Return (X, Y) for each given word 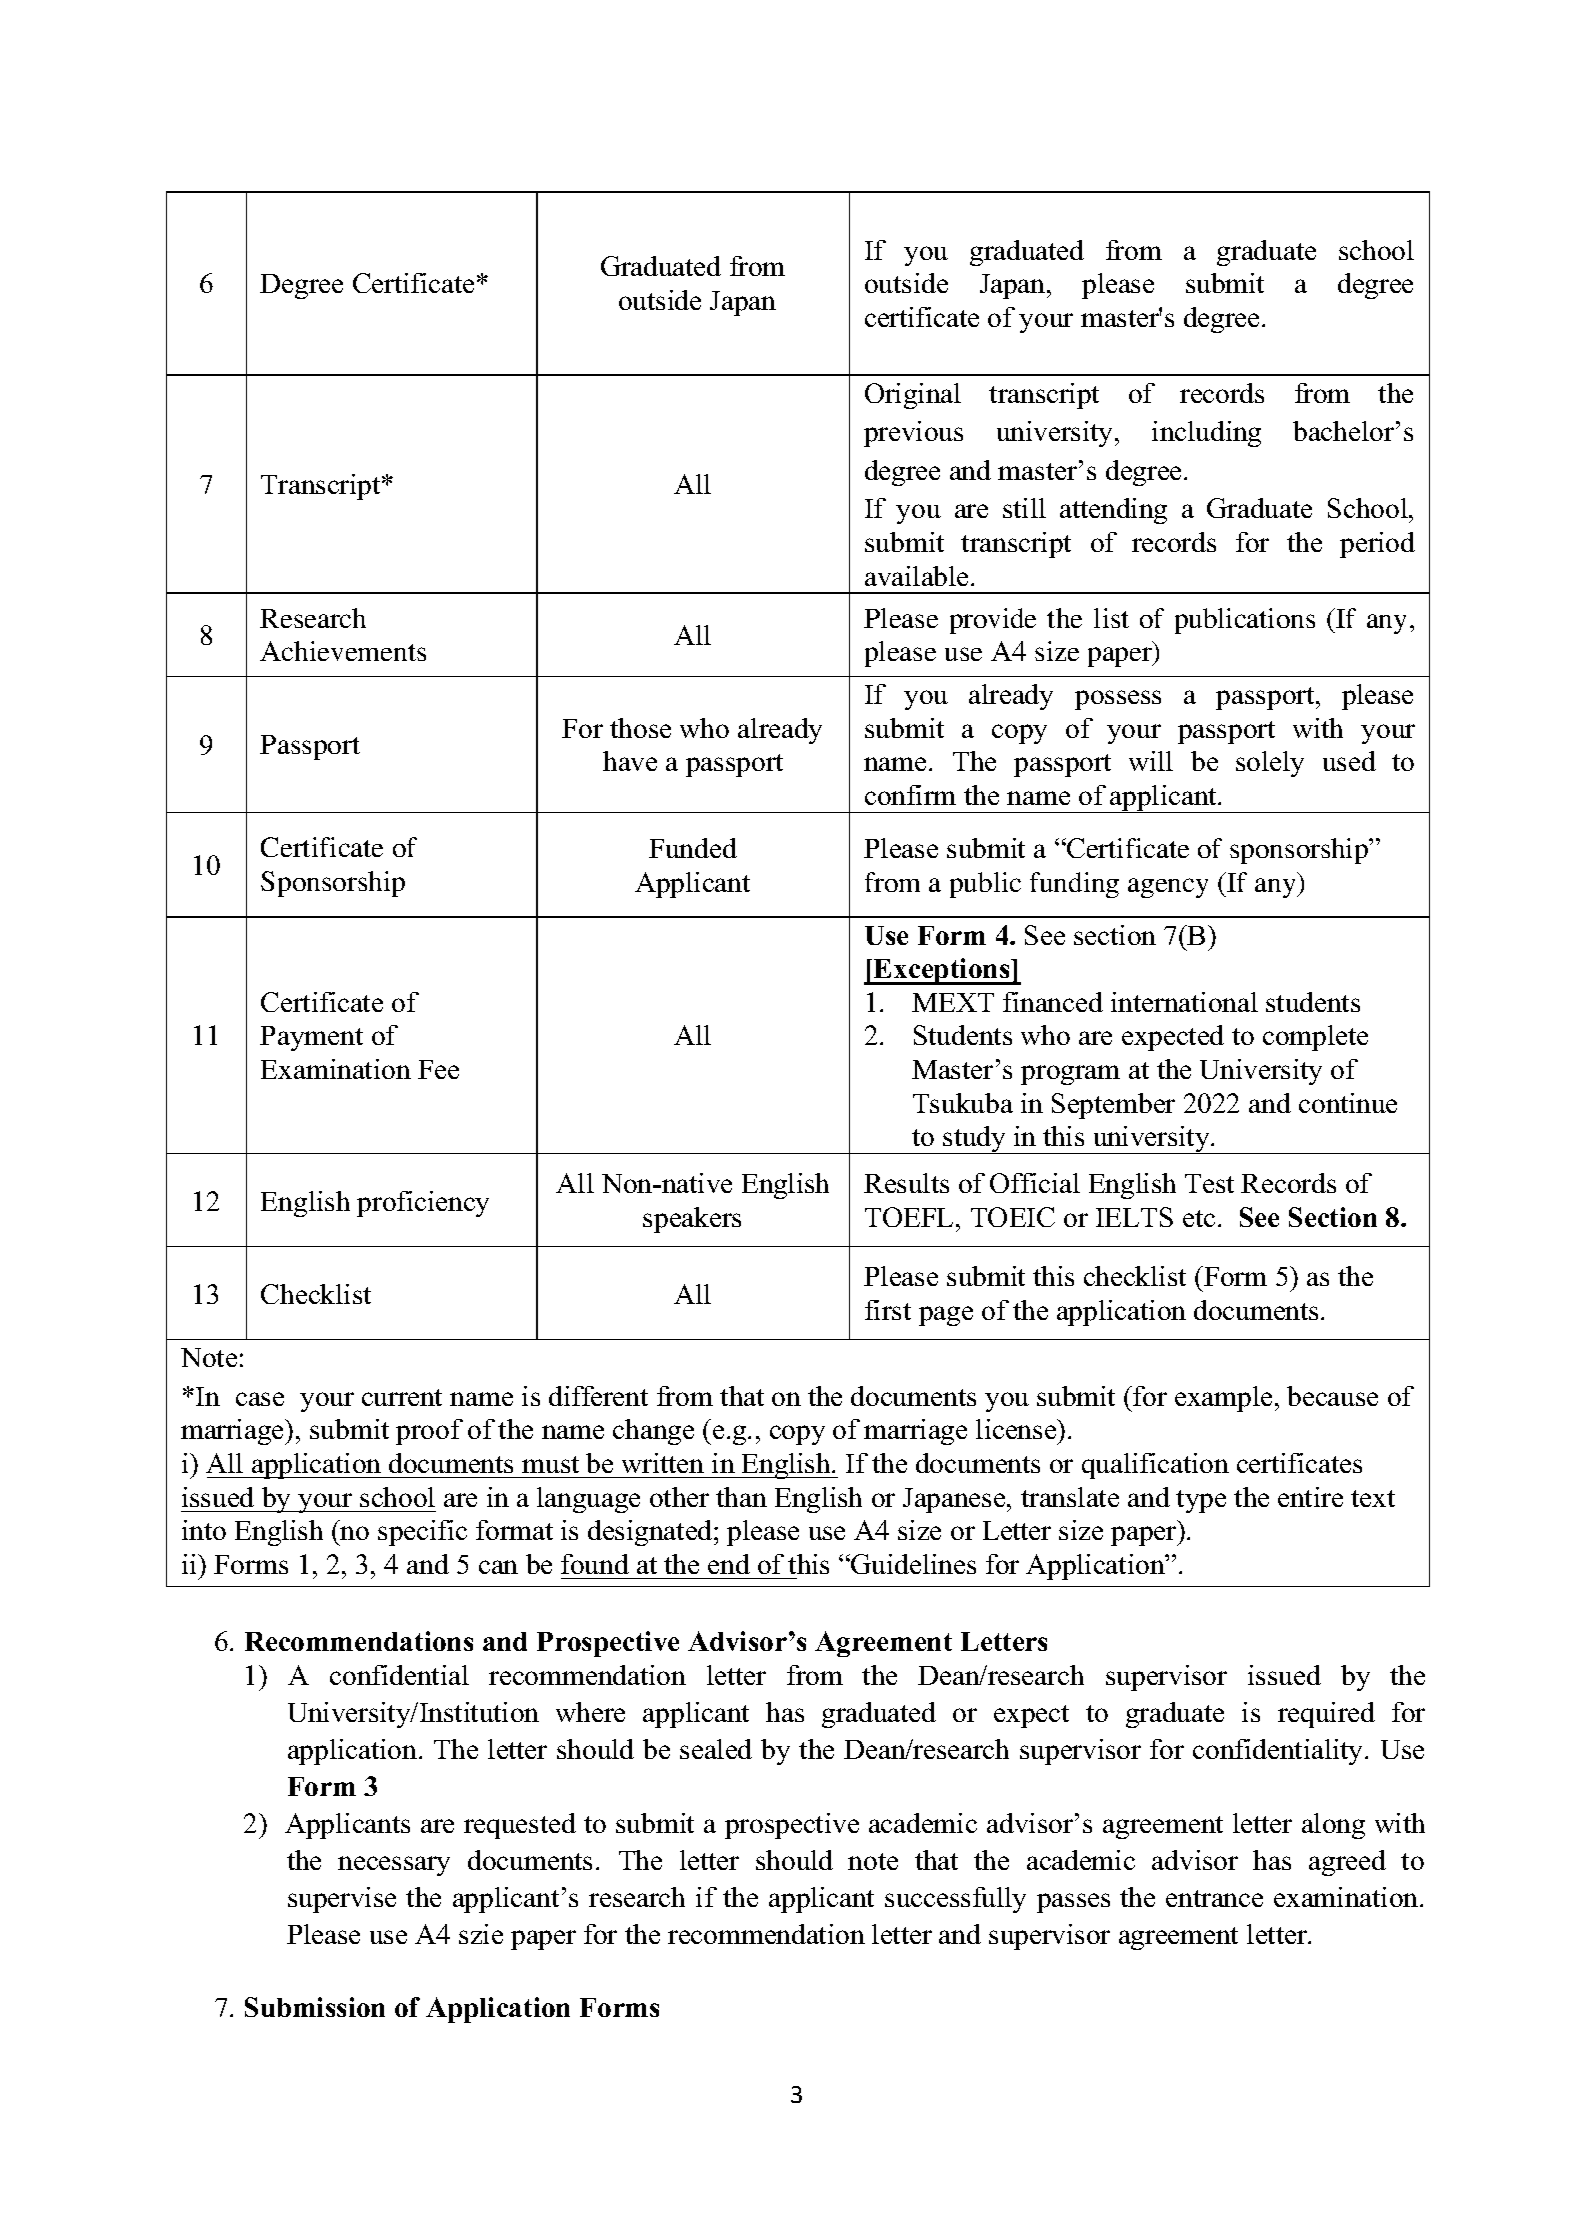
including (1206, 434)
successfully (955, 1900)
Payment (311, 1038)
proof (429, 1432)
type (1201, 1501)
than (741, 1497)
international (1184, 1002)
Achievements (343, 651)
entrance (1214, 1898)
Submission (315, 2007)
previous (913, 434)
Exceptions (942, 971)
